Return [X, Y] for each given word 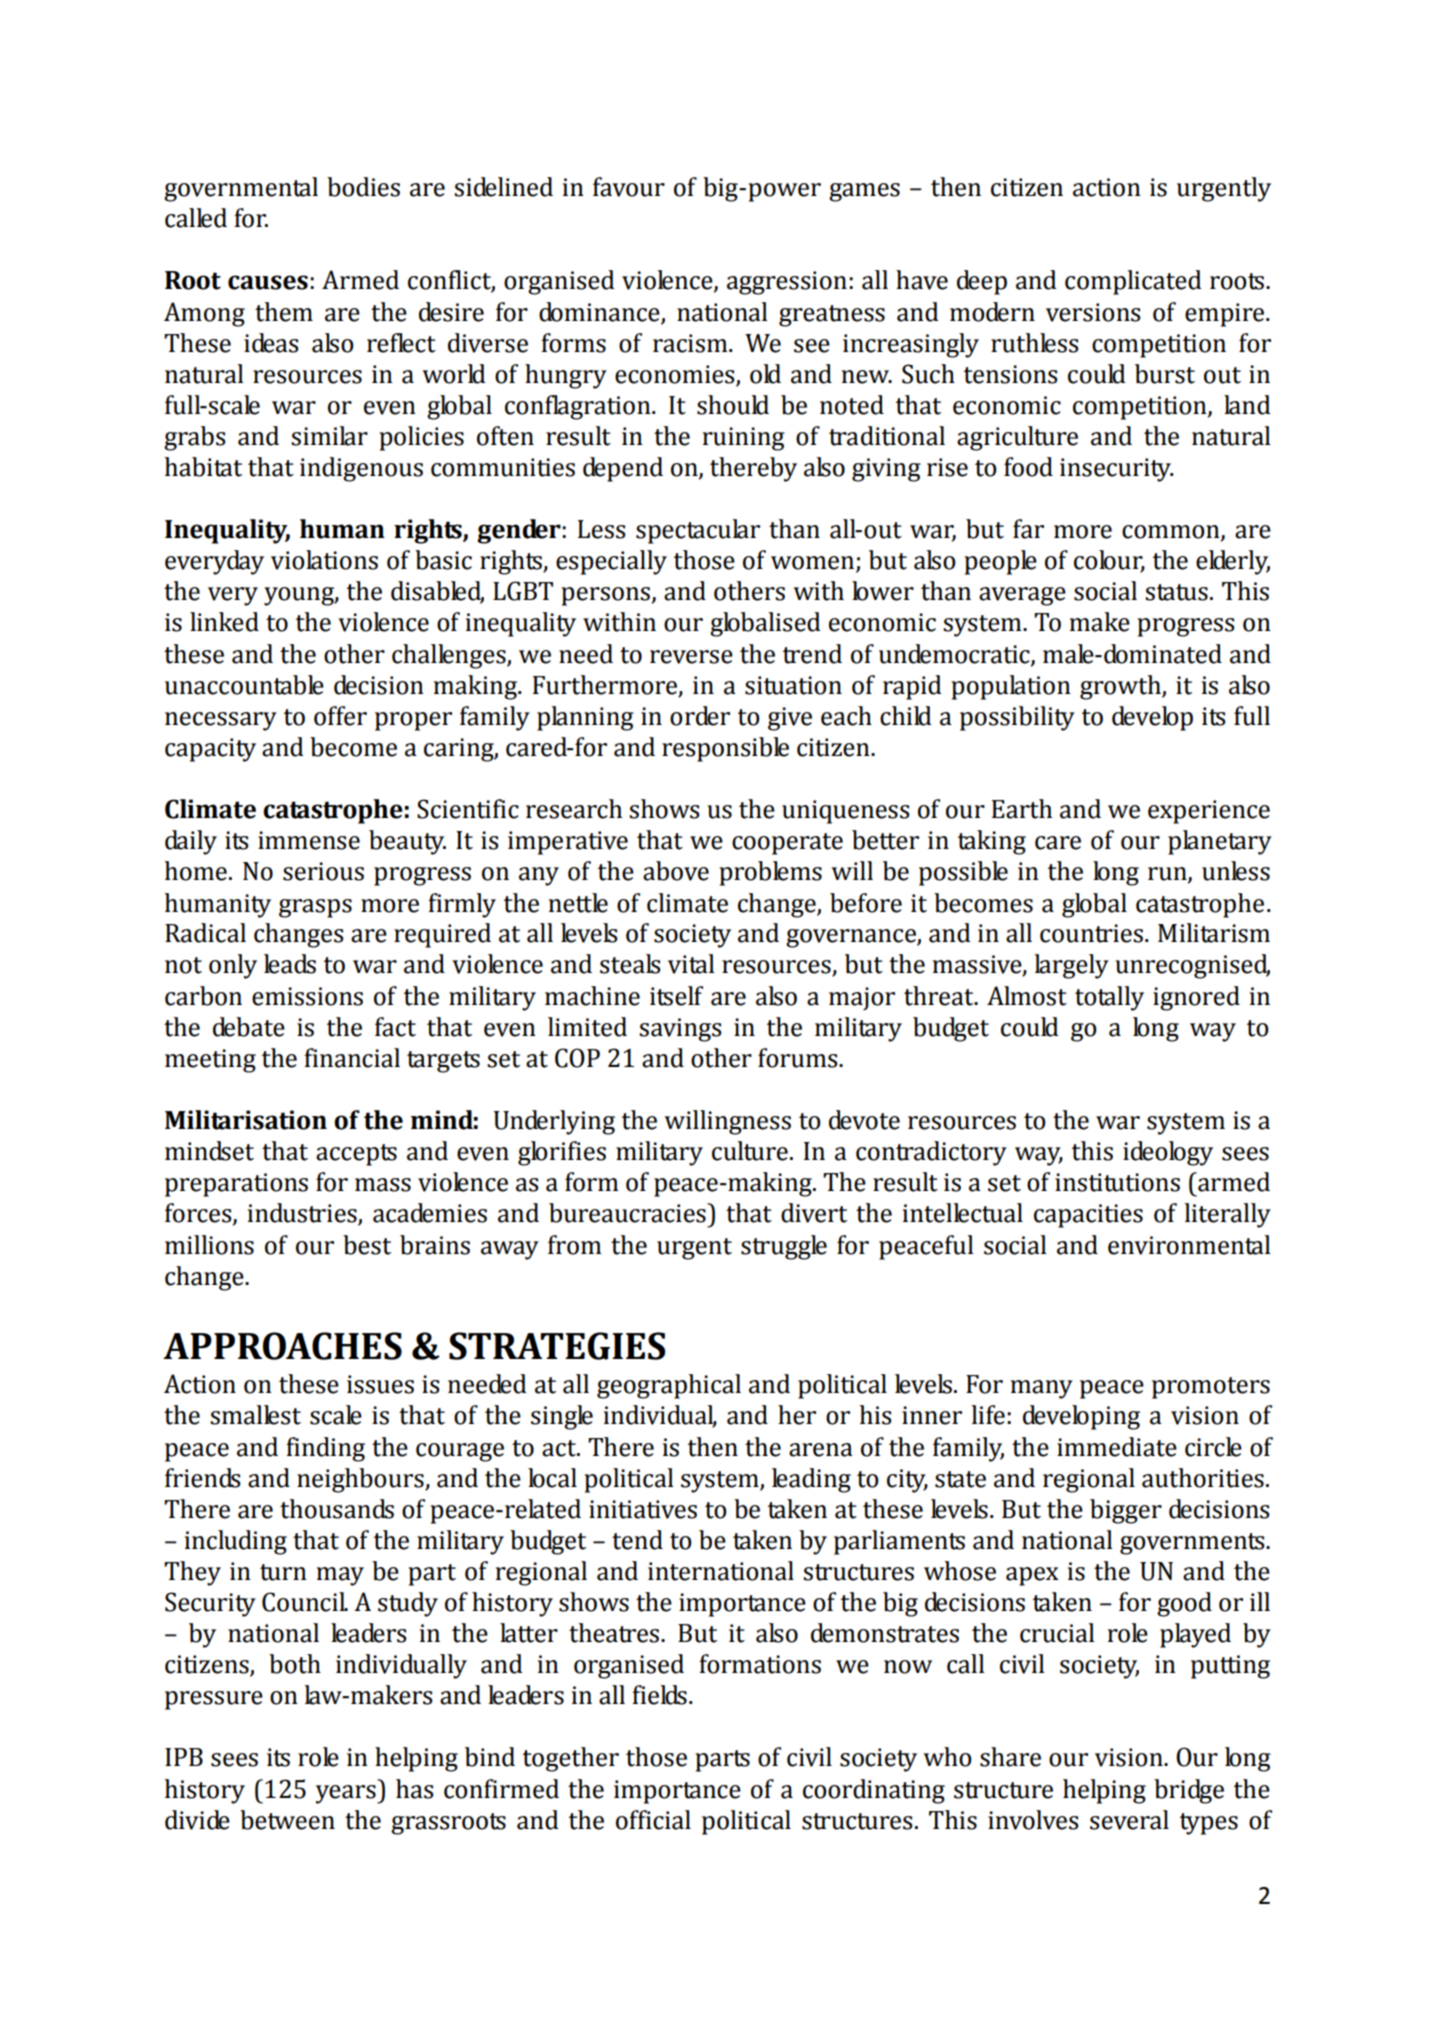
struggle [784, 1247]
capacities [1088, 1216]
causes [268, 282]
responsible [725, 749]
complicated [1133, 282]
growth [1121, 687]
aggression [787, 283]
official [653, 1820]
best [367, 1245]
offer [340, 716]
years [347, 1794]
